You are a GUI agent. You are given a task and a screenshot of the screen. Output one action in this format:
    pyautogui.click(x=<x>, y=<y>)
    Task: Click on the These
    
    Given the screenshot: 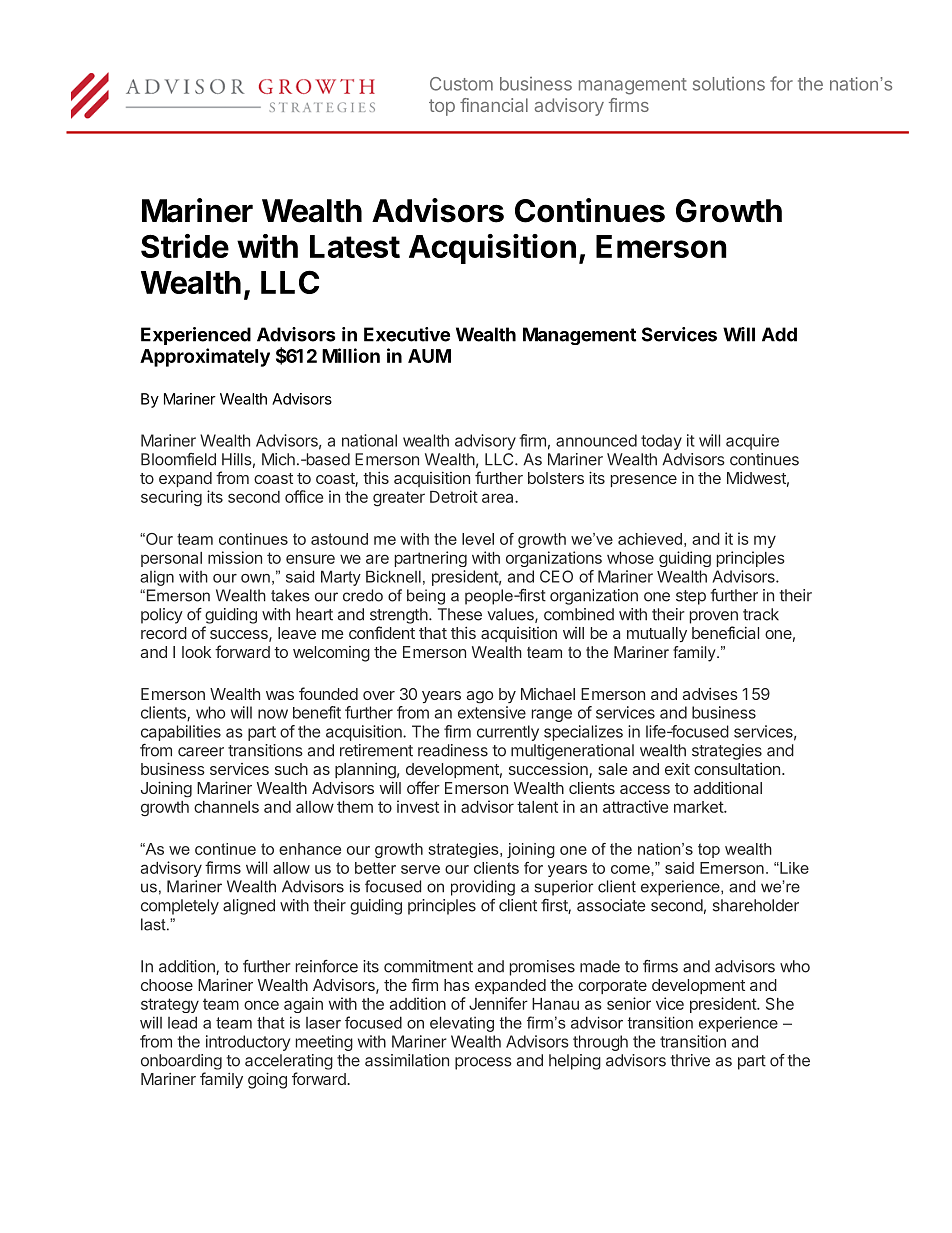 What is the action you would take?
    pyautogui.click(x=460, y=614)
